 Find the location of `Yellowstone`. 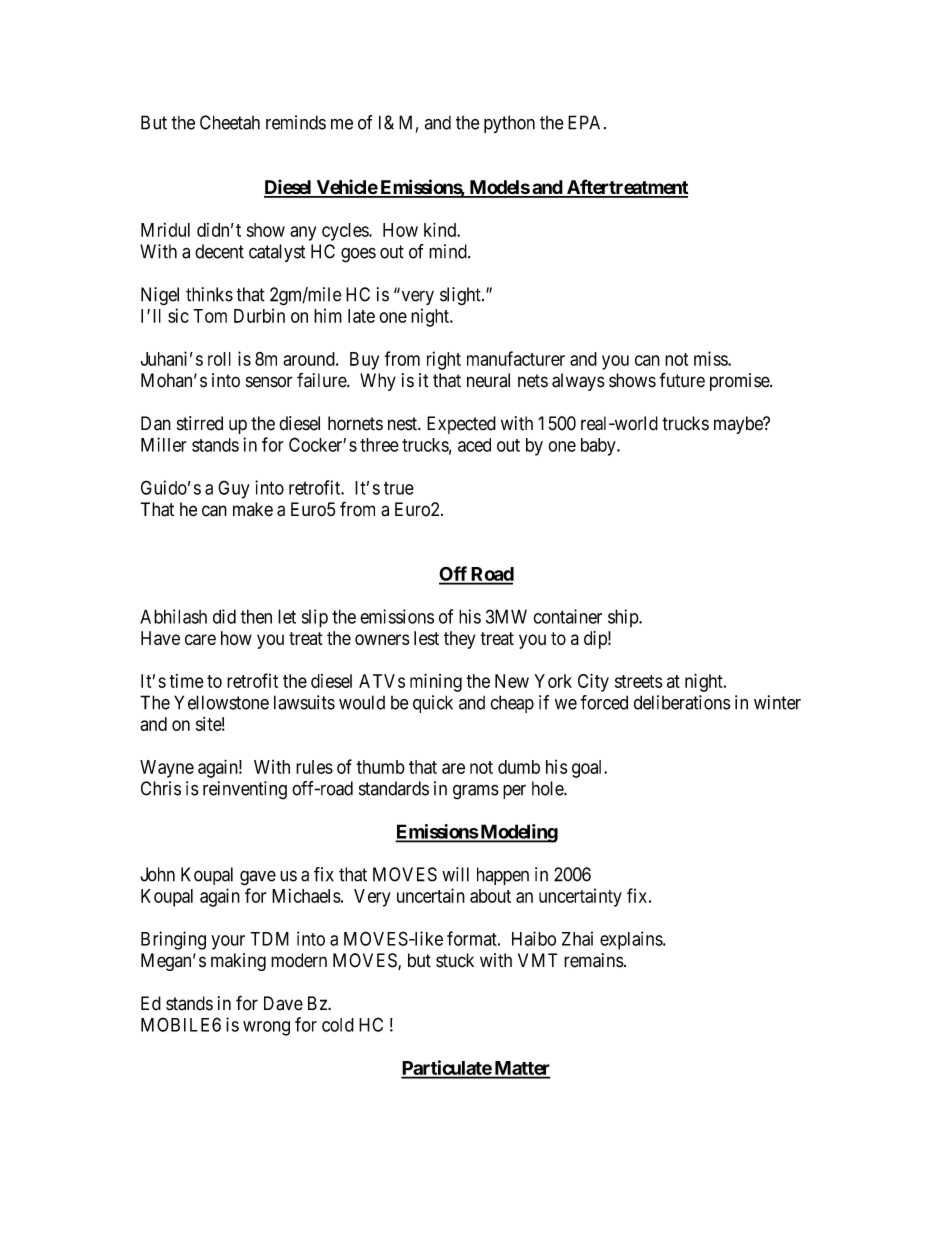

Yellowstone is located at coordinates (221, 702).
